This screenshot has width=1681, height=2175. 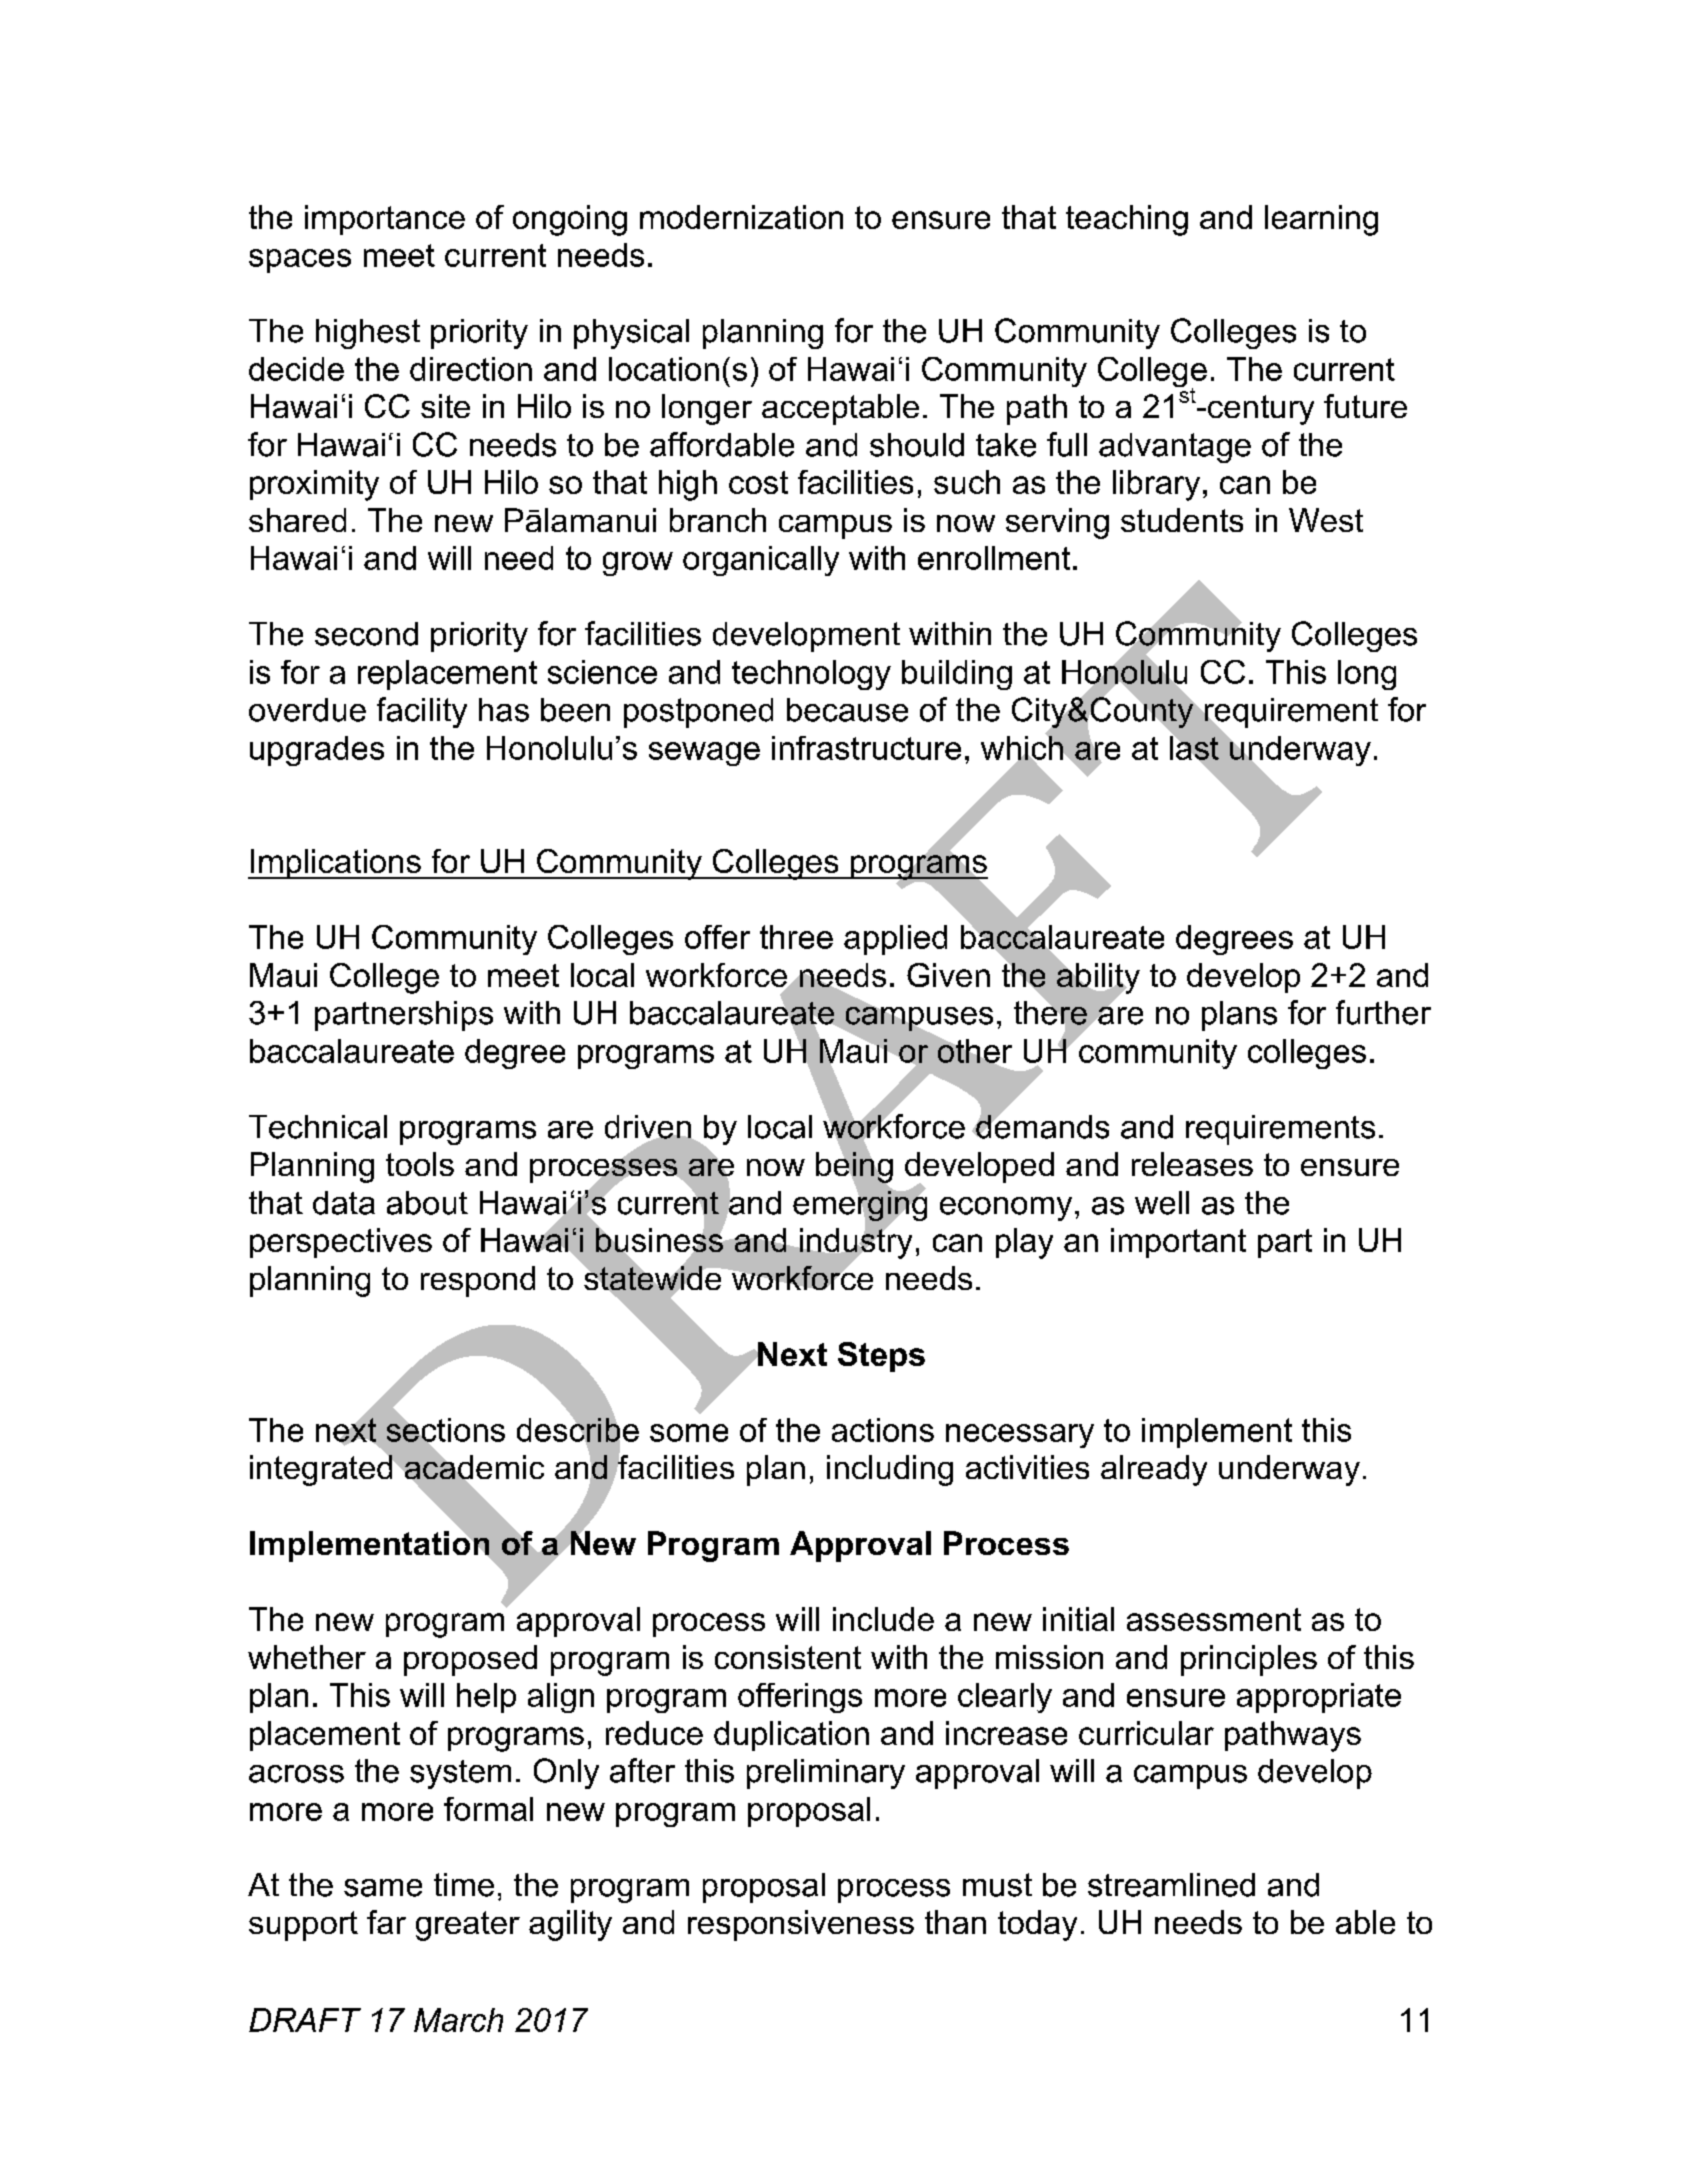 What do you see at coordinates (468, 1926) in the screenshot?
I see `greater` at bounding box center [468, 1926].
